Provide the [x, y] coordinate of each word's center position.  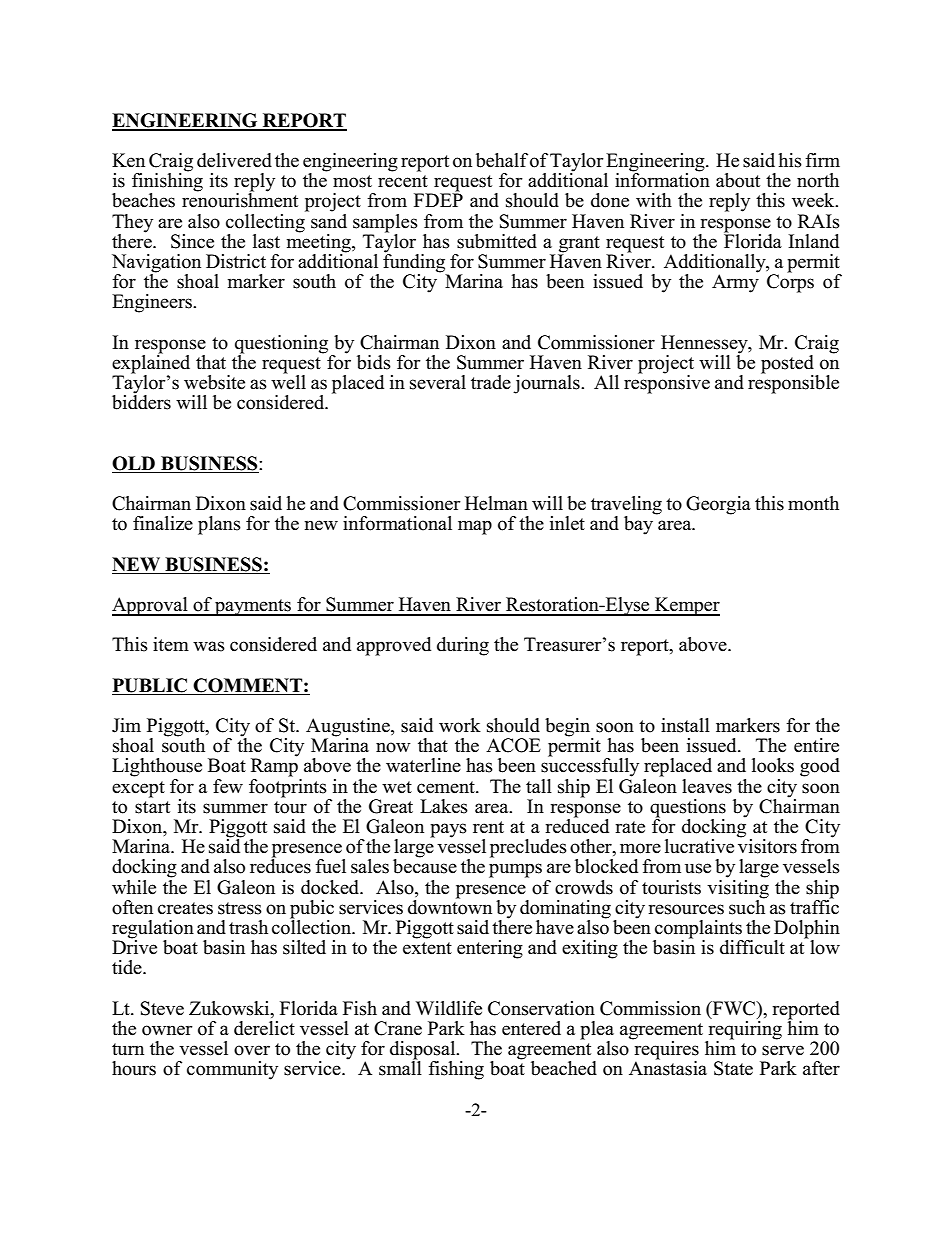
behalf [502, 160]
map [475, 527]
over [252, 1050]
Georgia [718, 505]
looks [773, 765]
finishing [167, 182]
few [228, 786]
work [460, 725]
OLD [134, 464]
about [738, 180]
